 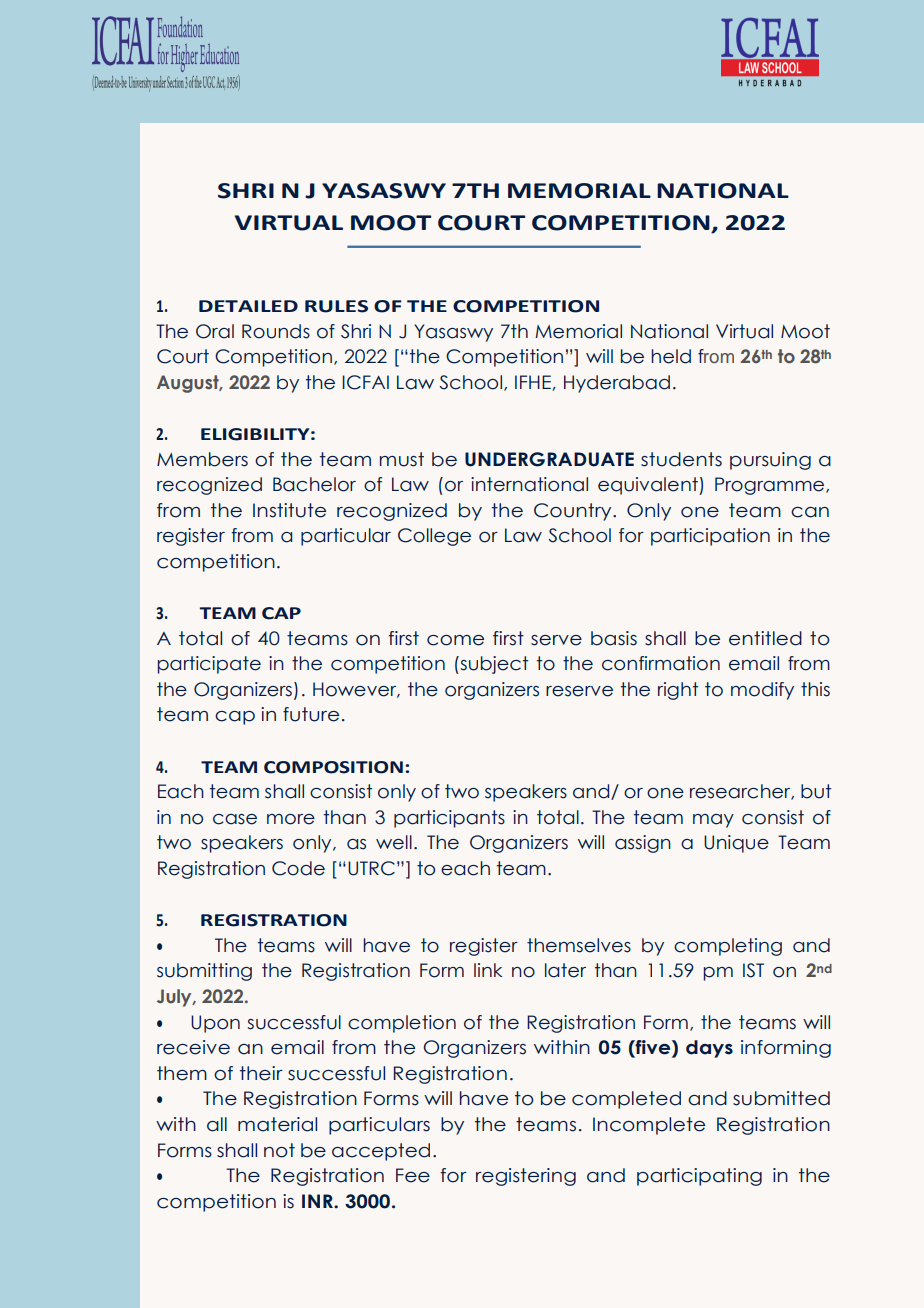 What do you see at coordinates (279, 1150) in the document?
I see `not` at bounding box center [279, 1150].
